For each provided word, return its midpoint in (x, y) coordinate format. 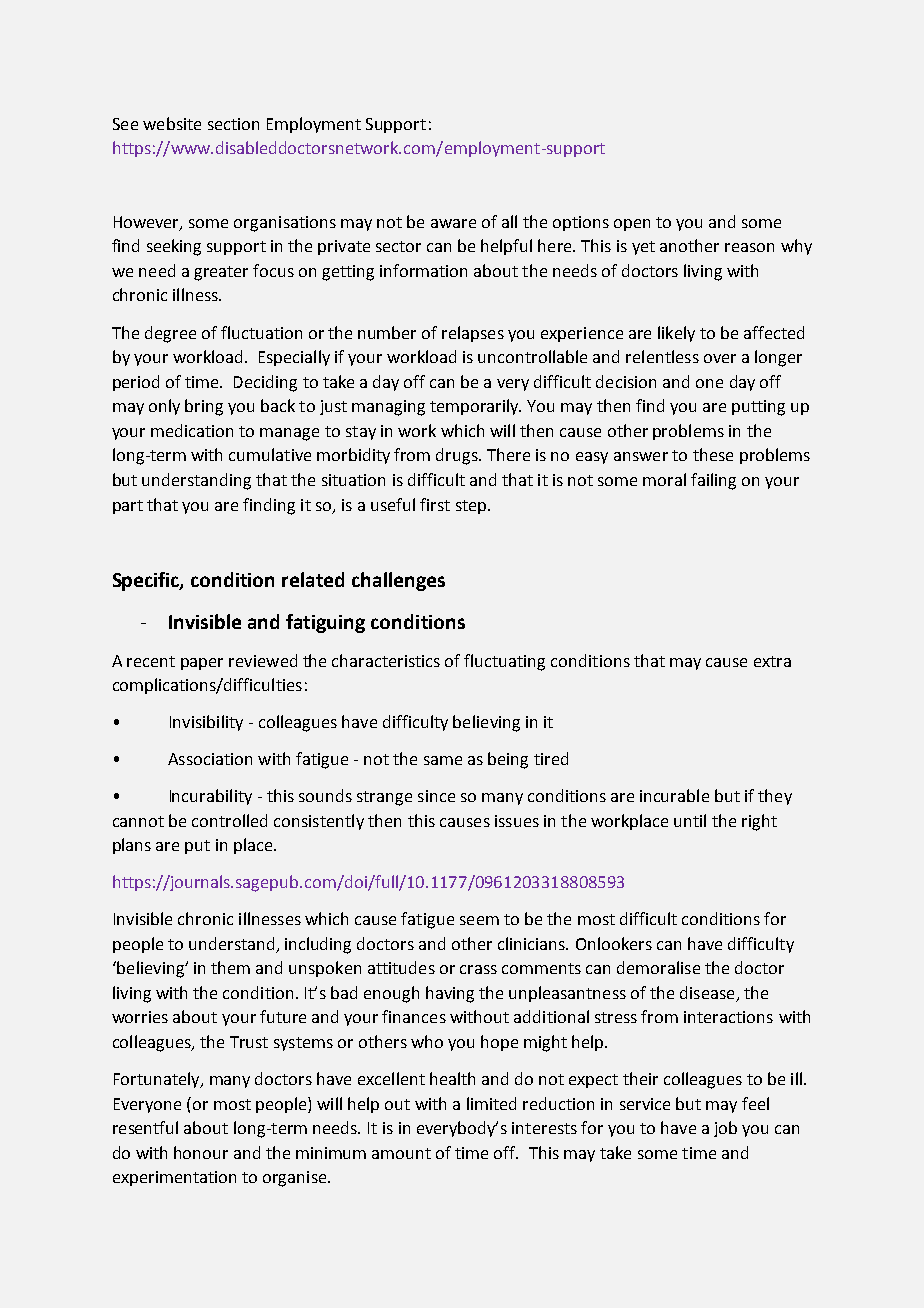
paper (202, 664)
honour (201, 1152)
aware (453, 223)
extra (772, 661)
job (725, 1129)
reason (749, 247)
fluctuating (504, 662)
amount (401, 1153)
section (233, 124)
